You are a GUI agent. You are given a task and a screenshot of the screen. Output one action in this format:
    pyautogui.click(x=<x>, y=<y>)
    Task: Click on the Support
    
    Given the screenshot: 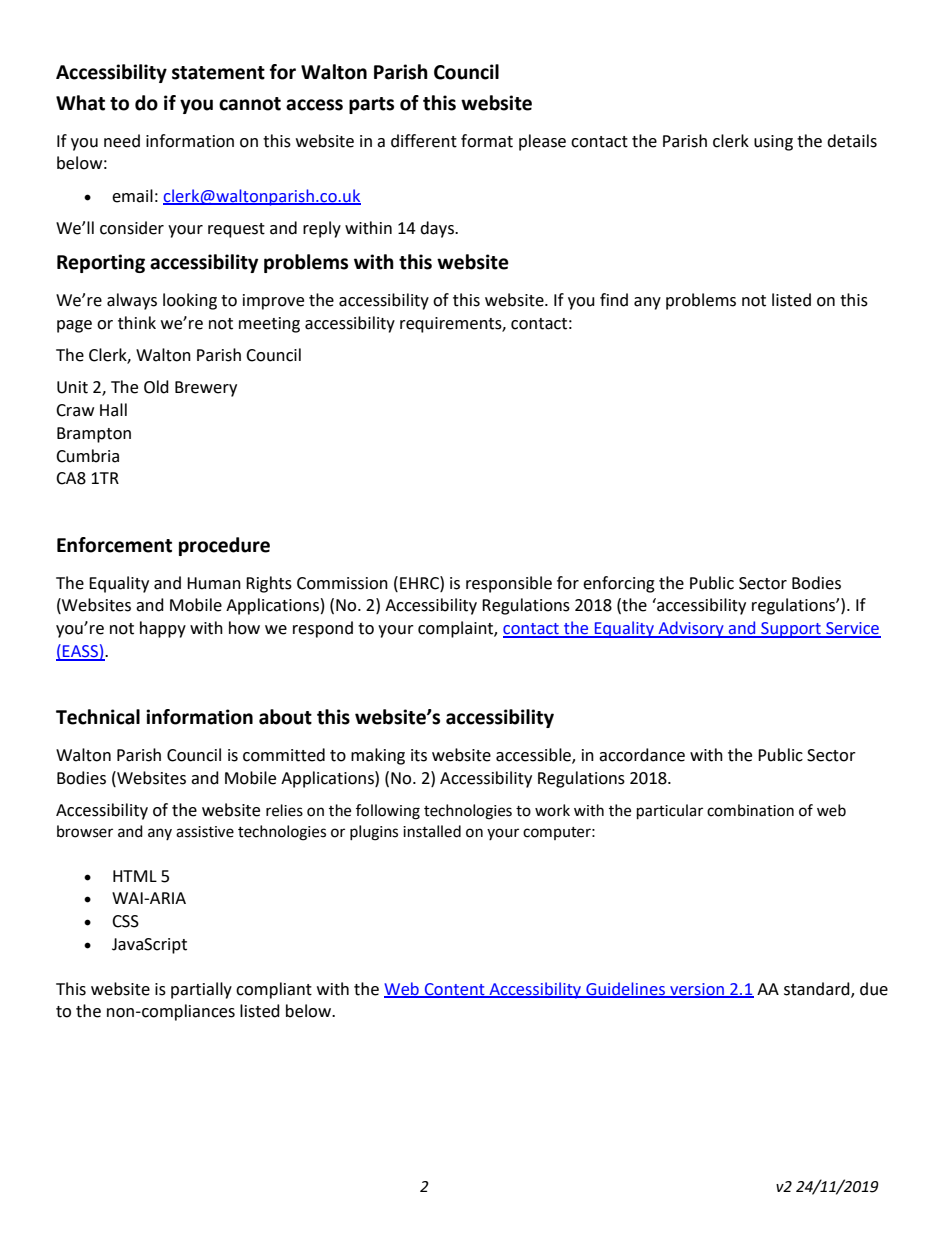 What is the action you would take?
    pyautogui.click(x=791, y=630)
